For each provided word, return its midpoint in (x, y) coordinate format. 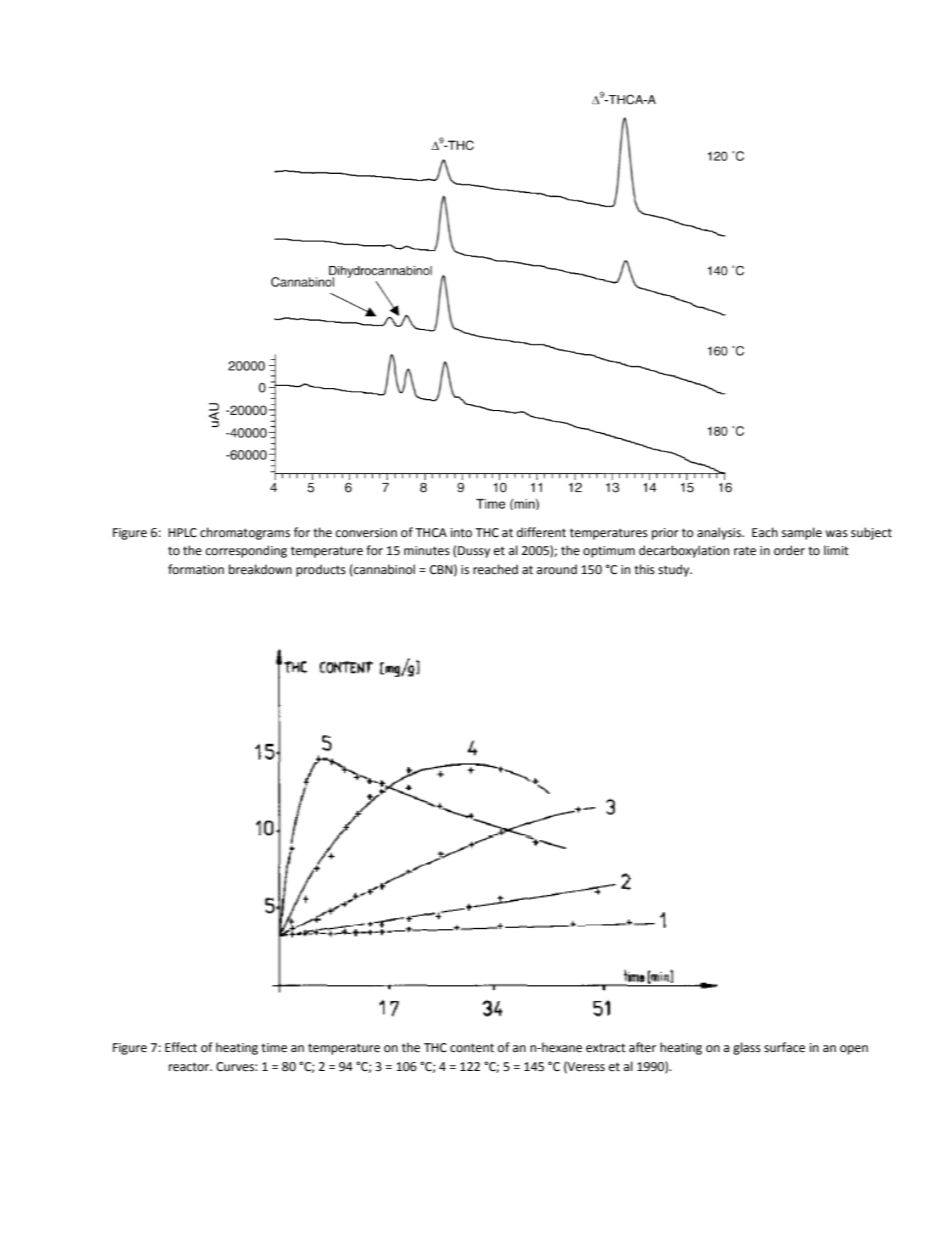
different (541, 532)
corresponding (246, 551)
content (472, 1048)
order (789, 550)
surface (784, 1047)
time (274, 1048)
